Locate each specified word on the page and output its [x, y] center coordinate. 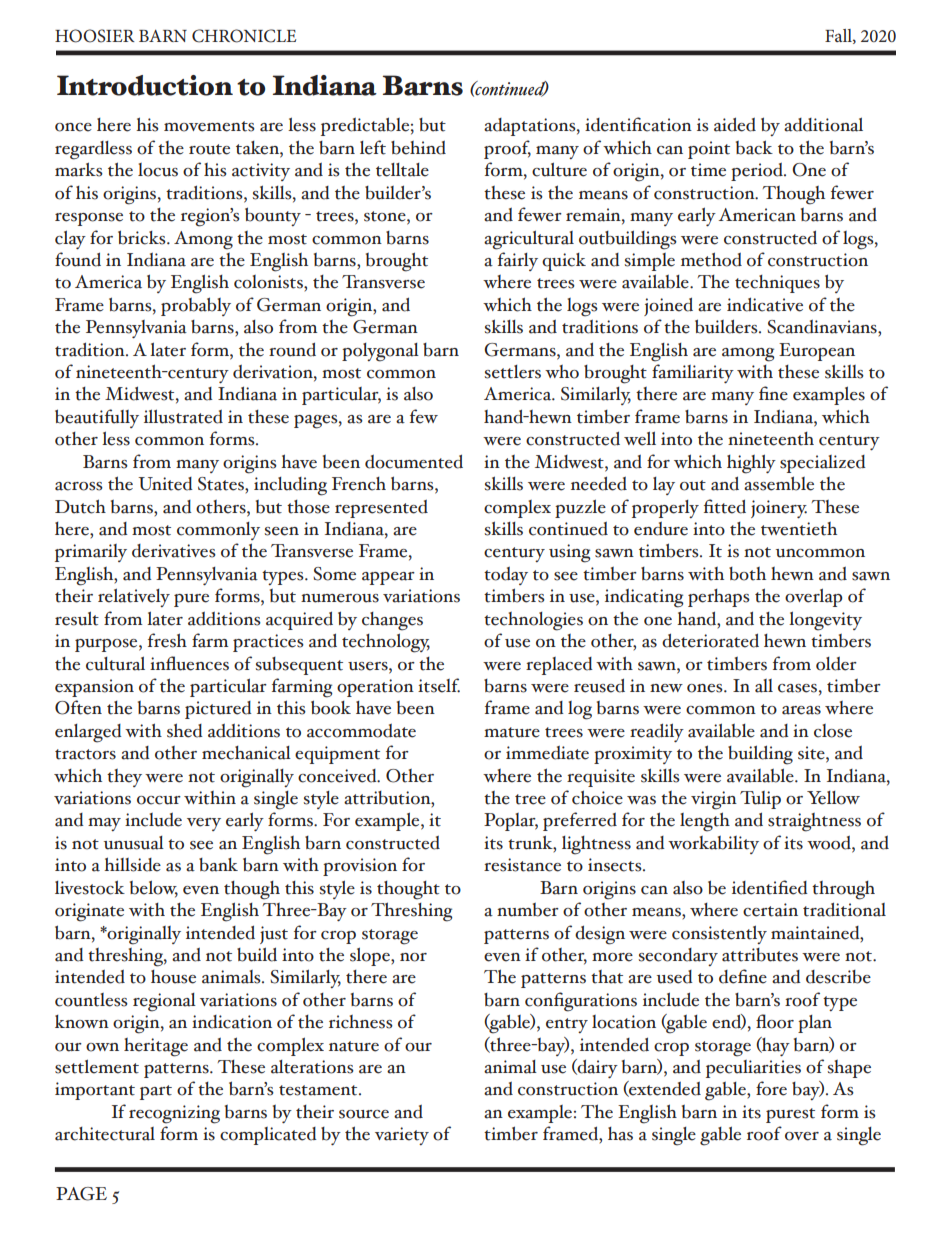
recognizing [174, 1114]
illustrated [183, 416]
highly [751, 464]
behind [418, 148]
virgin [714, 800]
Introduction [145, 85]
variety [402, 1136]
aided [735, 124]
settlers [512, 372]
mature [512, 732]
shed [185, 730]
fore [771, 1088]
